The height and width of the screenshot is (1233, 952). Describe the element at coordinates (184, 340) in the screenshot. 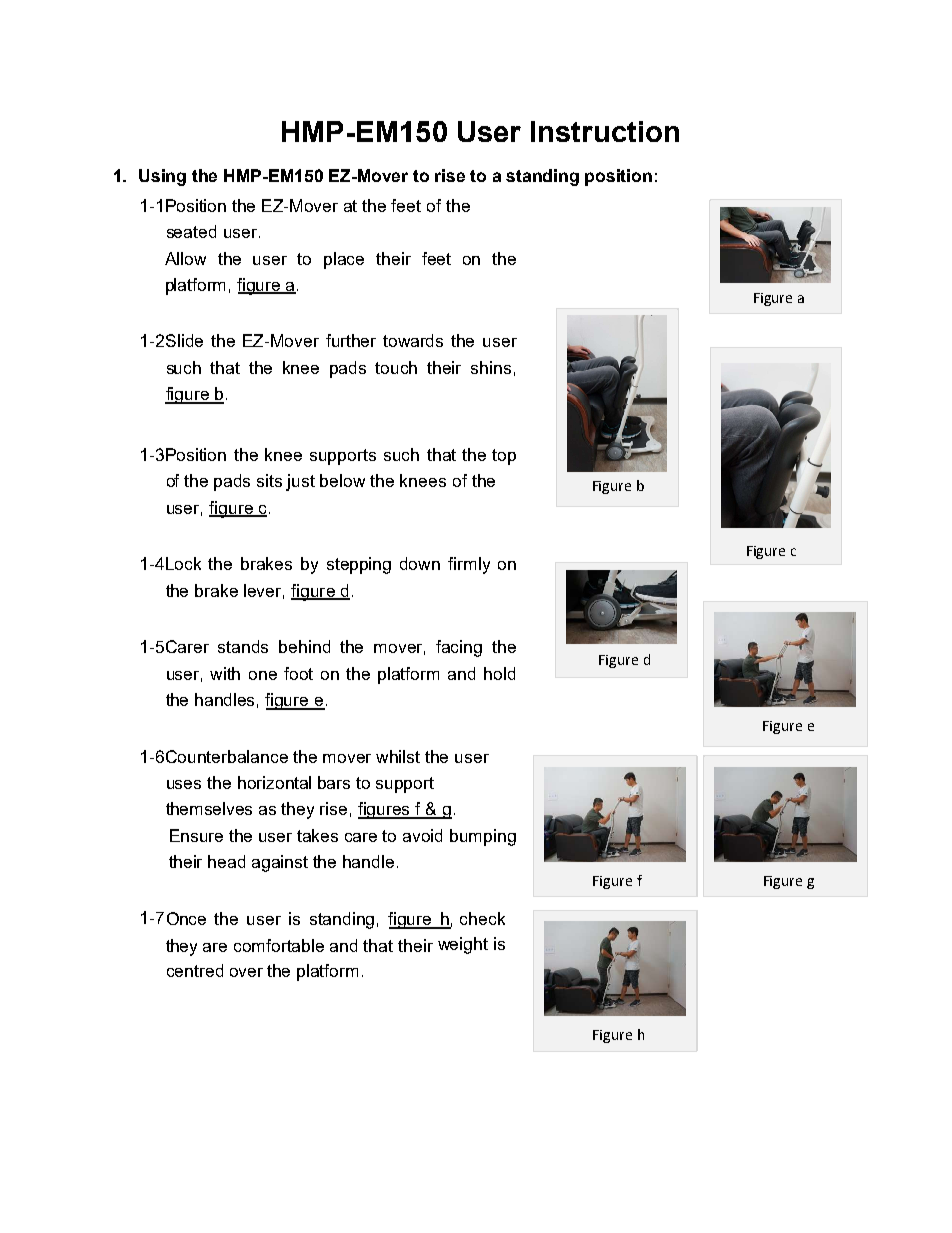

I see `Slide` at that location.
